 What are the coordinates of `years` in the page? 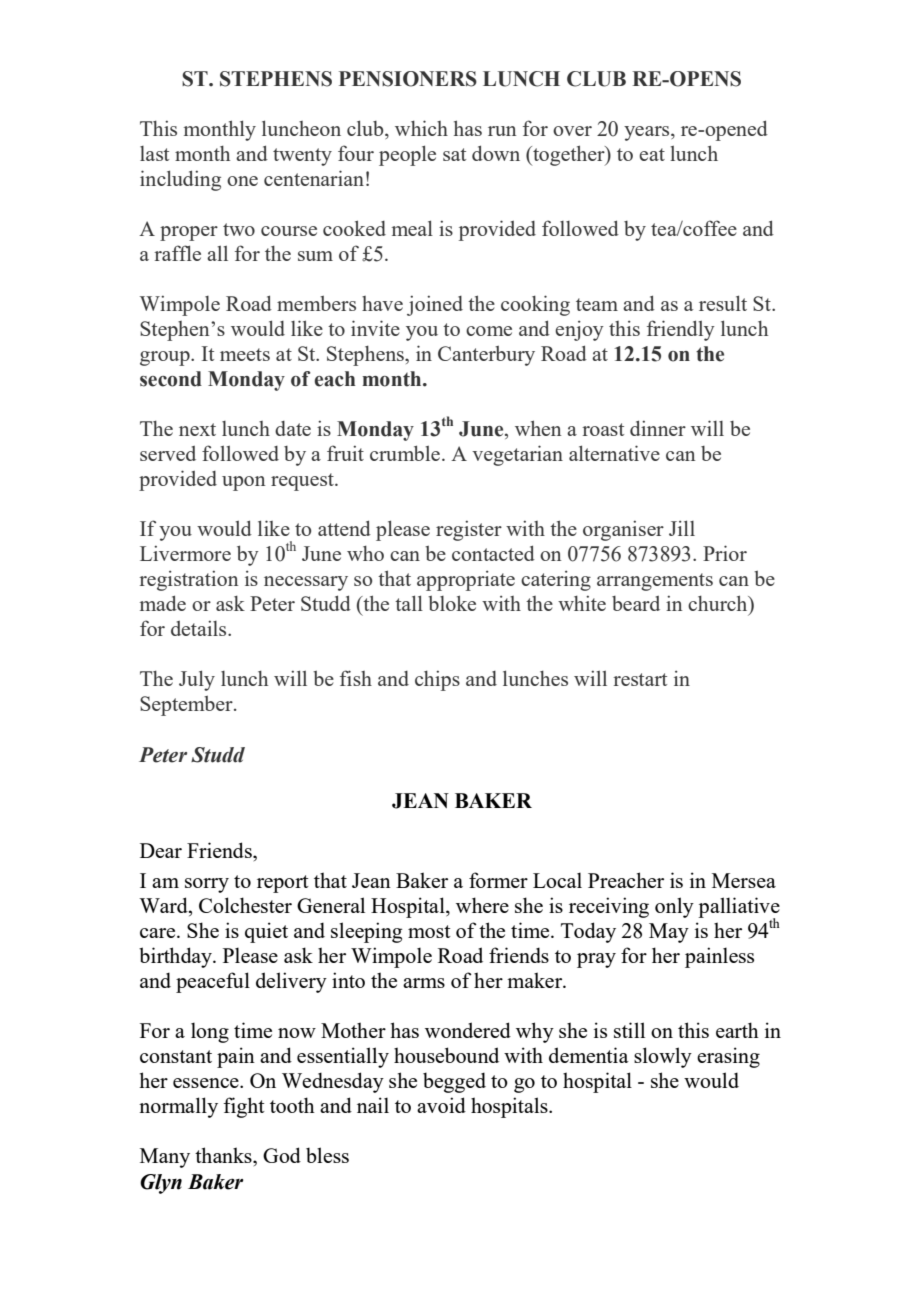 It's located at (648, 133).
